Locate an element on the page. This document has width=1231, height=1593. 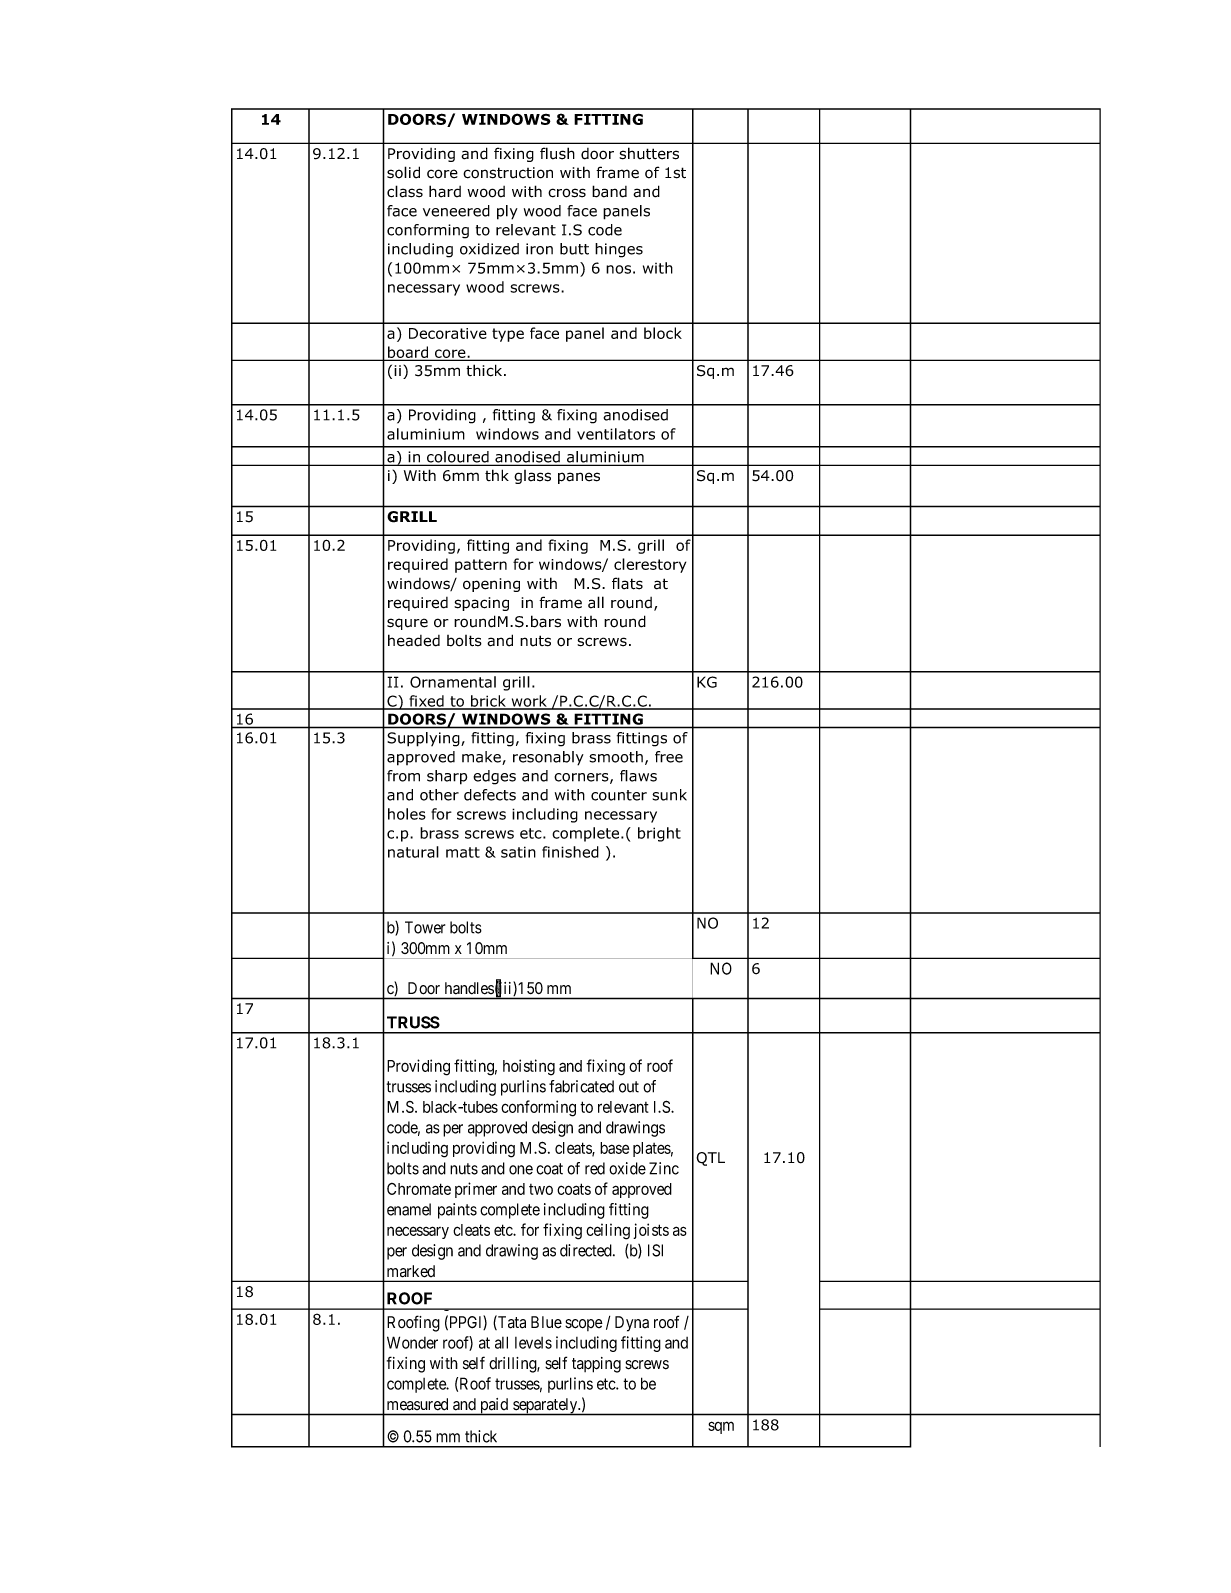
Tower is located at coordinates (425, 927).
